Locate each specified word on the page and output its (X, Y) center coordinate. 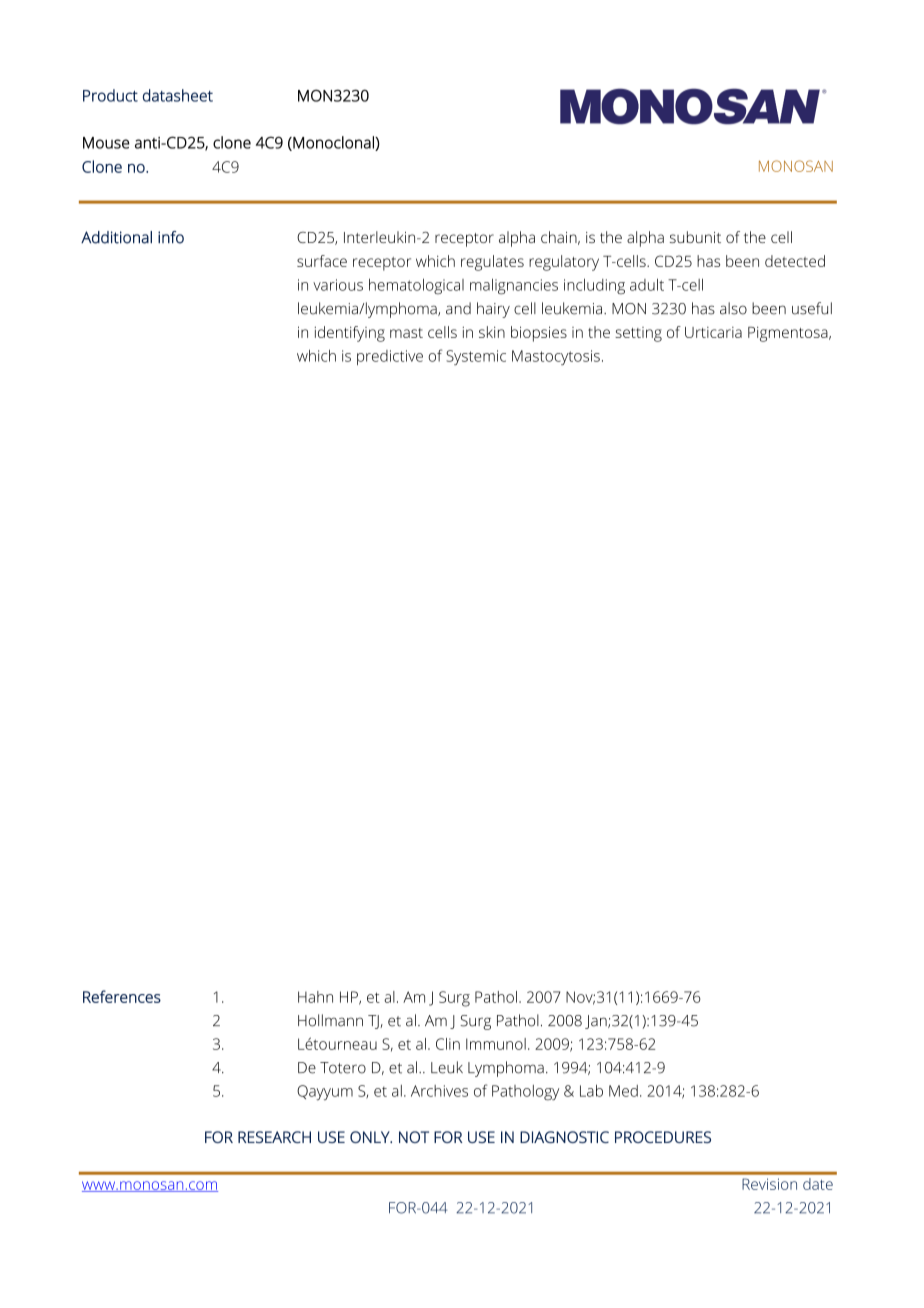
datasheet (178, 95)
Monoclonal (333, 143)
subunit (695, 237)
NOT (414, 1137)
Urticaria (713, 332)
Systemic (476, 357)
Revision (769, 1184)
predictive (390, 357)
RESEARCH (274, 1137)
